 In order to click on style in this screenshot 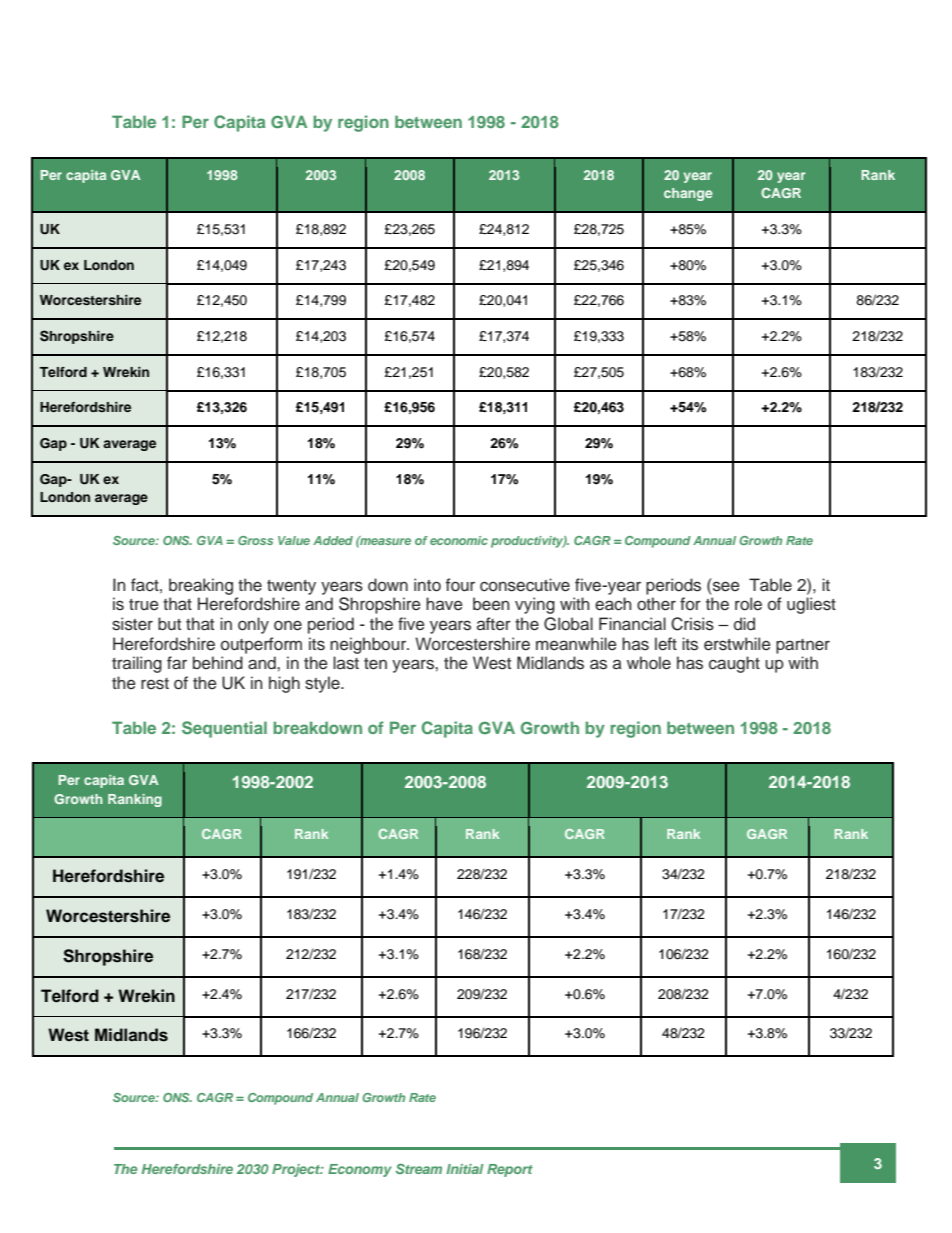, I will do `click(323, 684)`.
